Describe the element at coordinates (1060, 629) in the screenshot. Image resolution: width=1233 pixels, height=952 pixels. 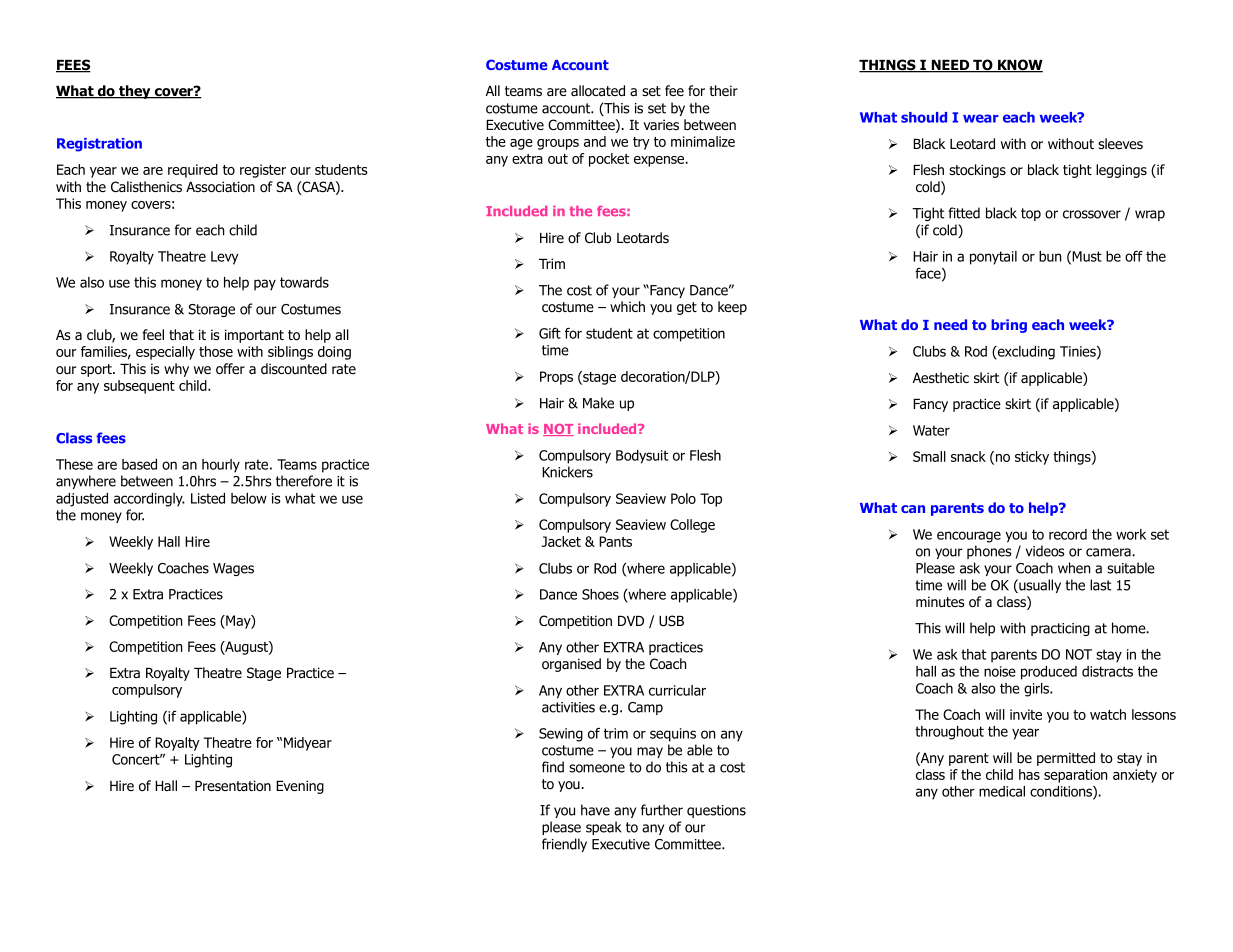
I see `practicing` at that location.
